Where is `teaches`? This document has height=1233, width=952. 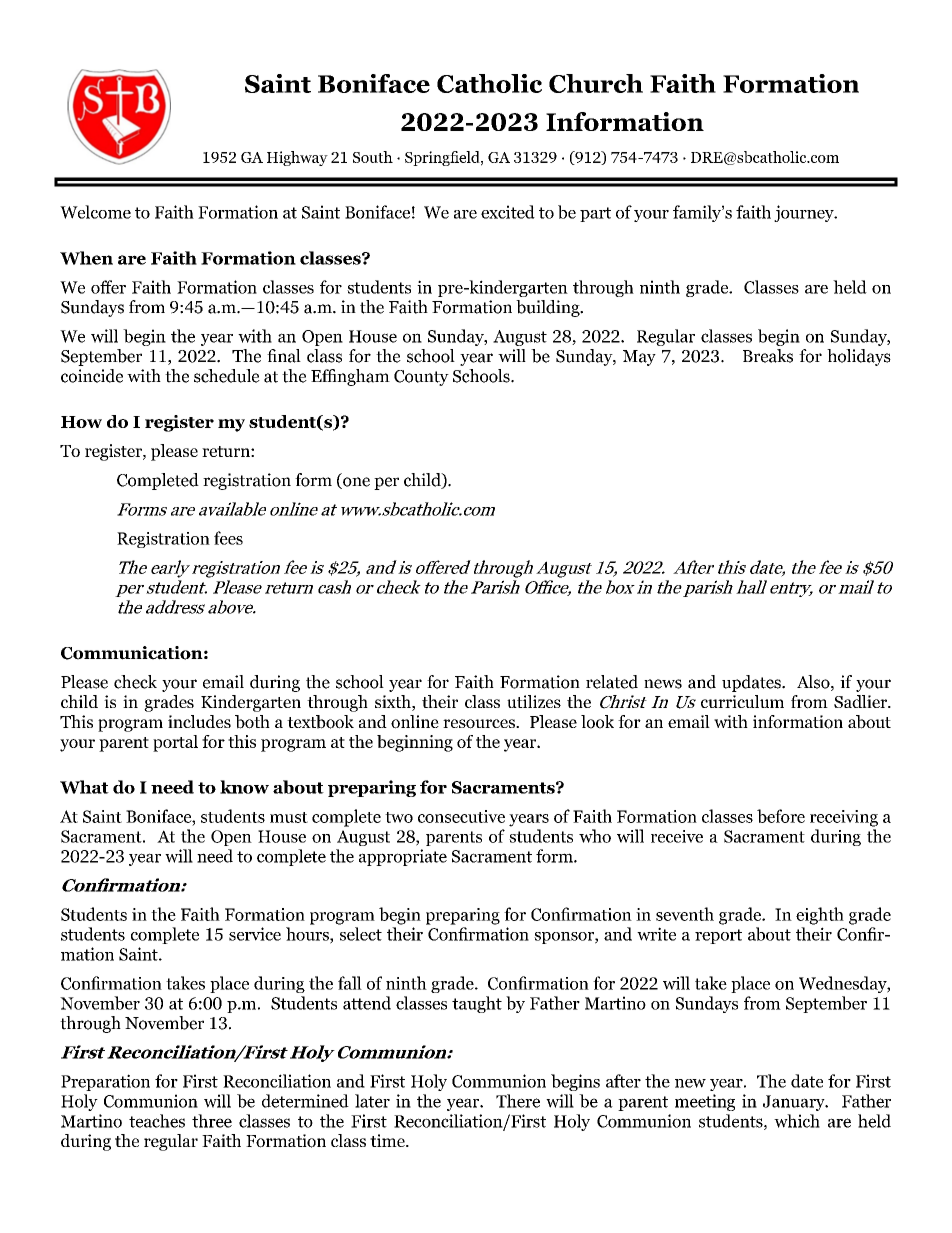
teaches is located at coordinates (157, 1121).
